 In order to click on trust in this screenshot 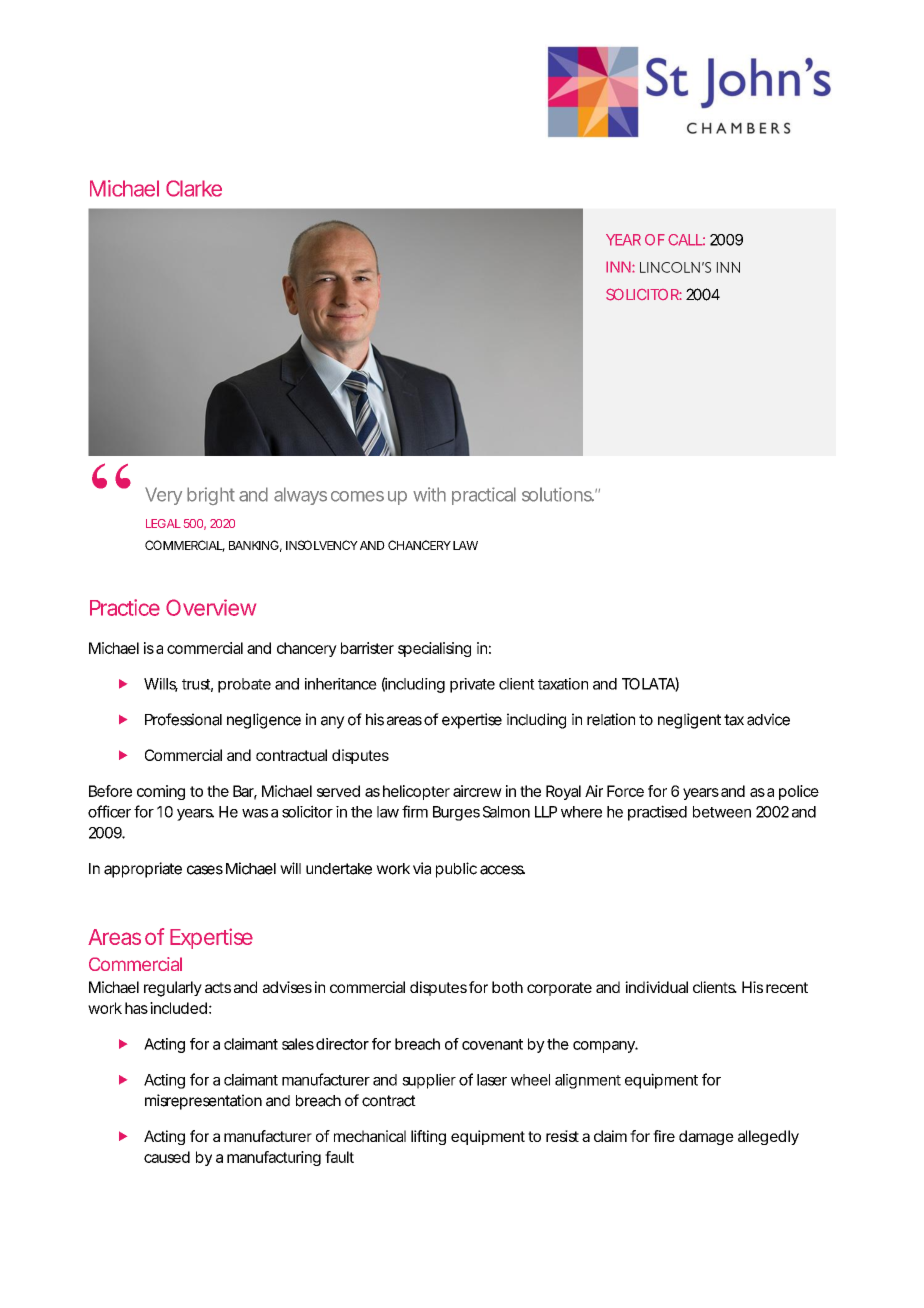, I will do `click(197, 685)`.
